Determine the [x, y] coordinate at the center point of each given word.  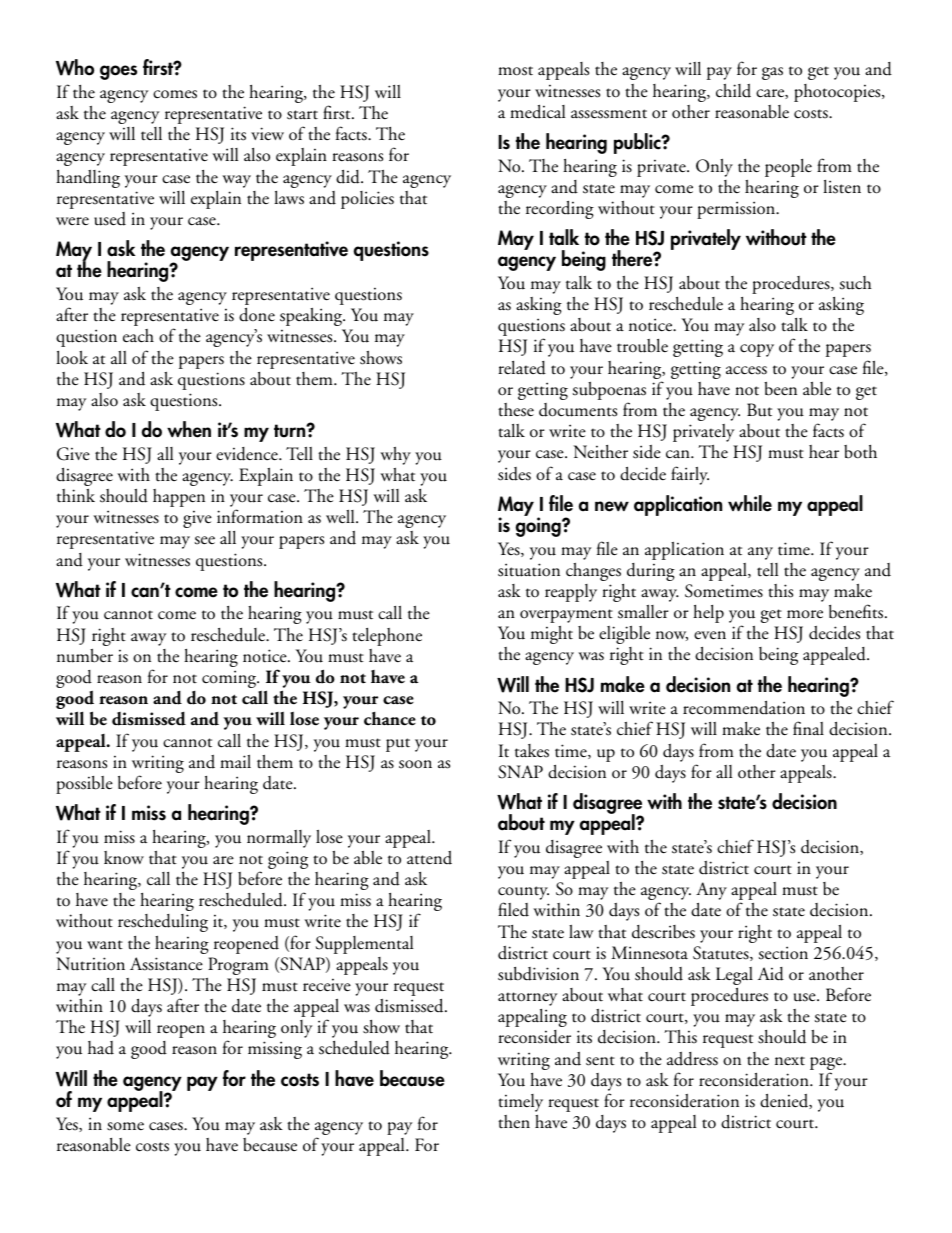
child [733, 91]
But [759, 410]
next [790, 1061]
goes [118, 72]
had [101, 1048]
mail [235, 762]
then [514, 1122]
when [189, 429]
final [808, 728]
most [515, 71]
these [516, 410]
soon [415, 764]
